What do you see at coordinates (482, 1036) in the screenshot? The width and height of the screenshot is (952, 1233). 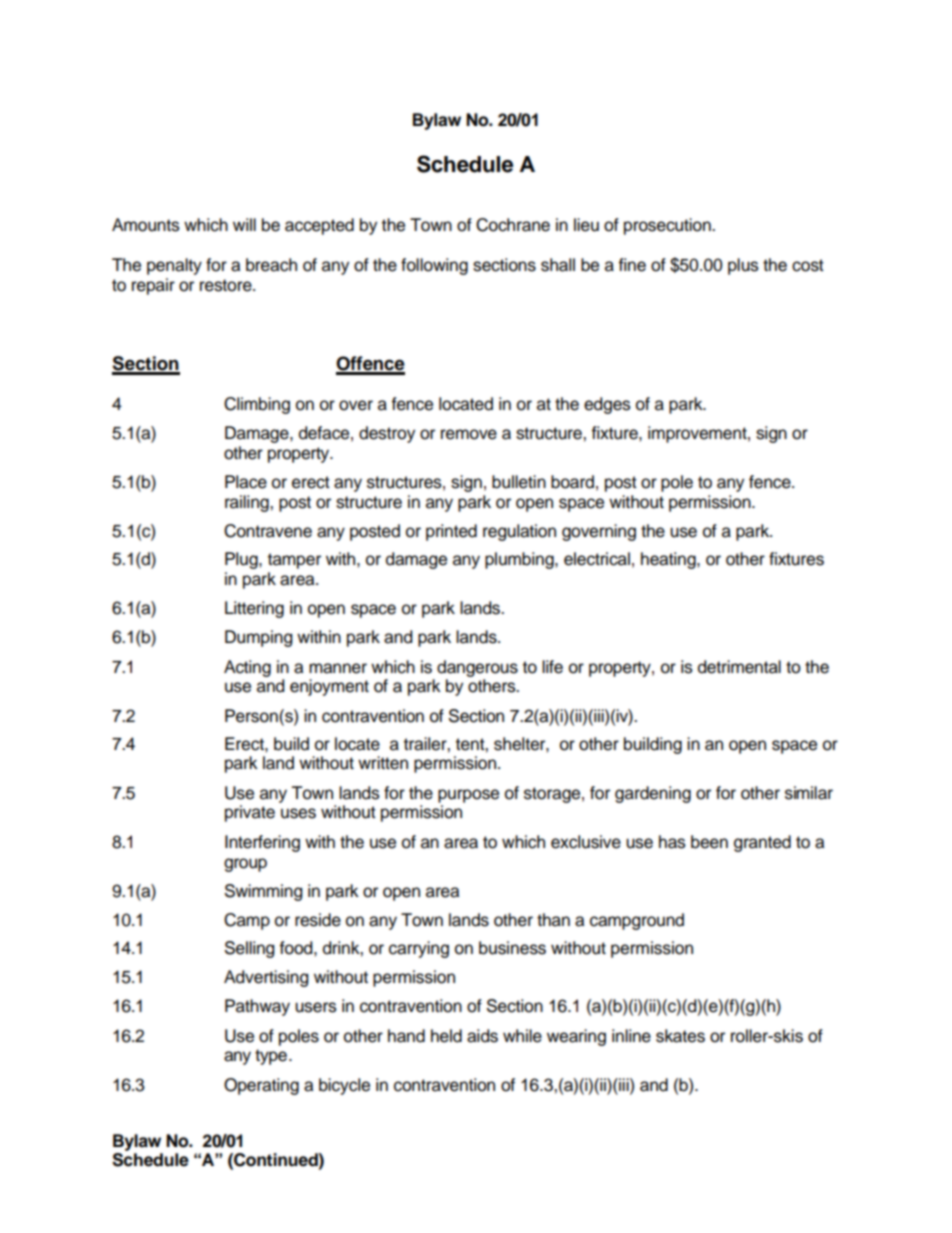 I see `aids` at bounding box center [482, 1036].
